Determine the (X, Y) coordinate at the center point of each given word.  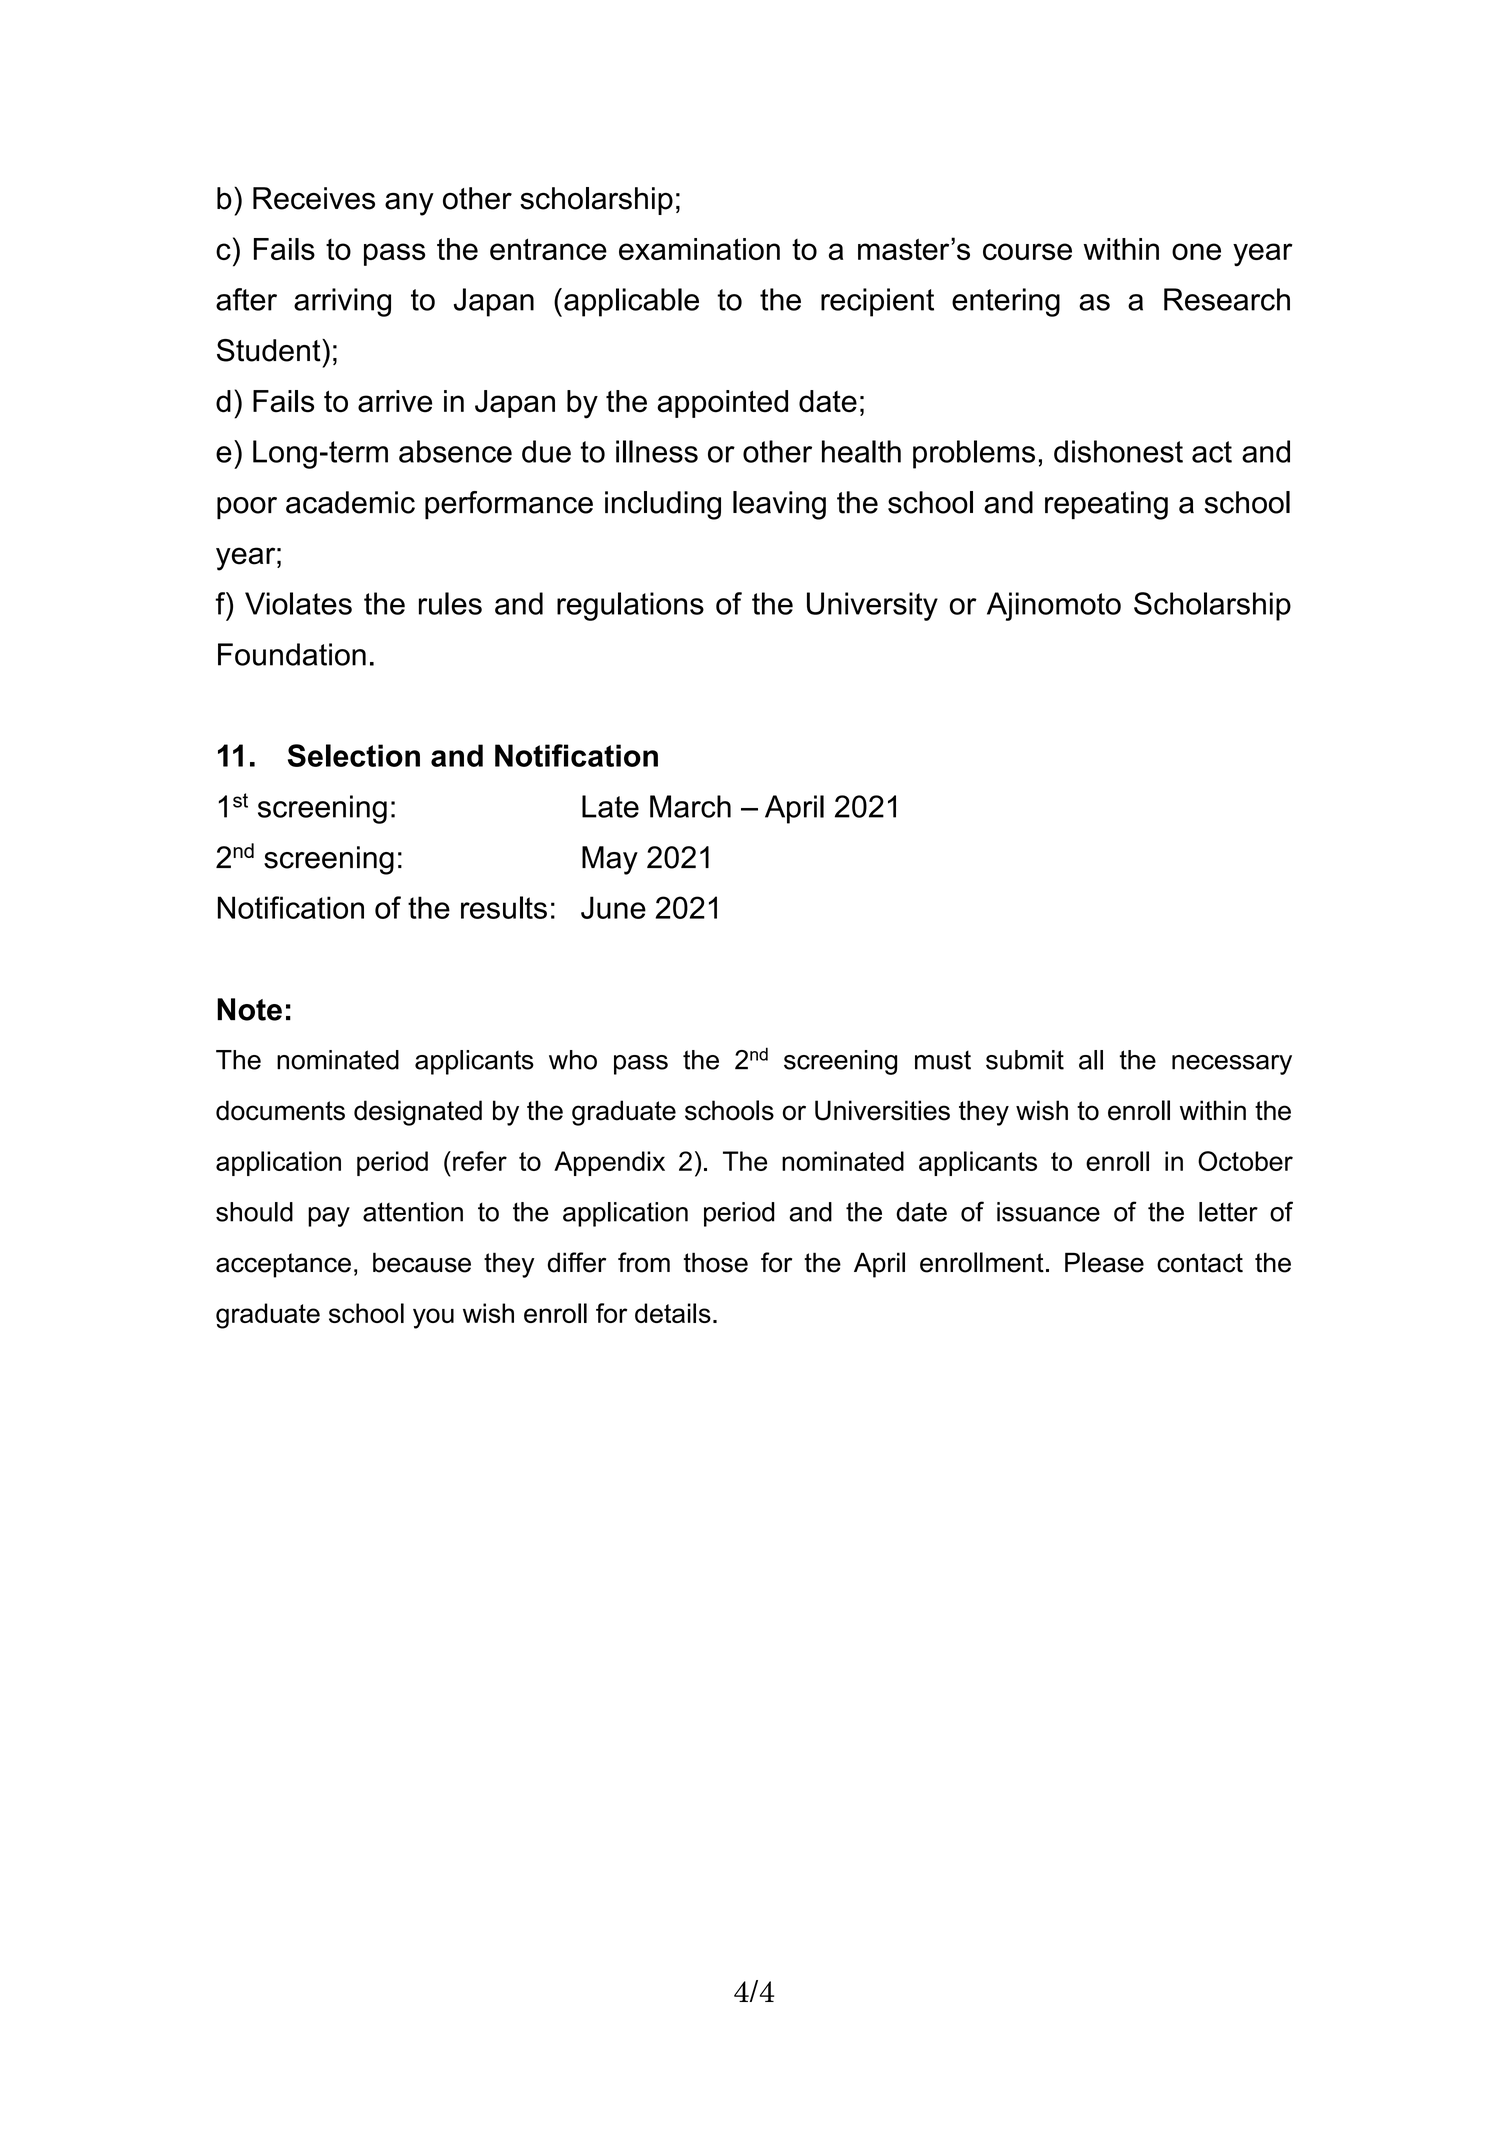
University (872, 606)
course (1027, 251)
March (690, 806)
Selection (354, 755)
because (422, 1262)
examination (699, 249)
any (409, 204)
